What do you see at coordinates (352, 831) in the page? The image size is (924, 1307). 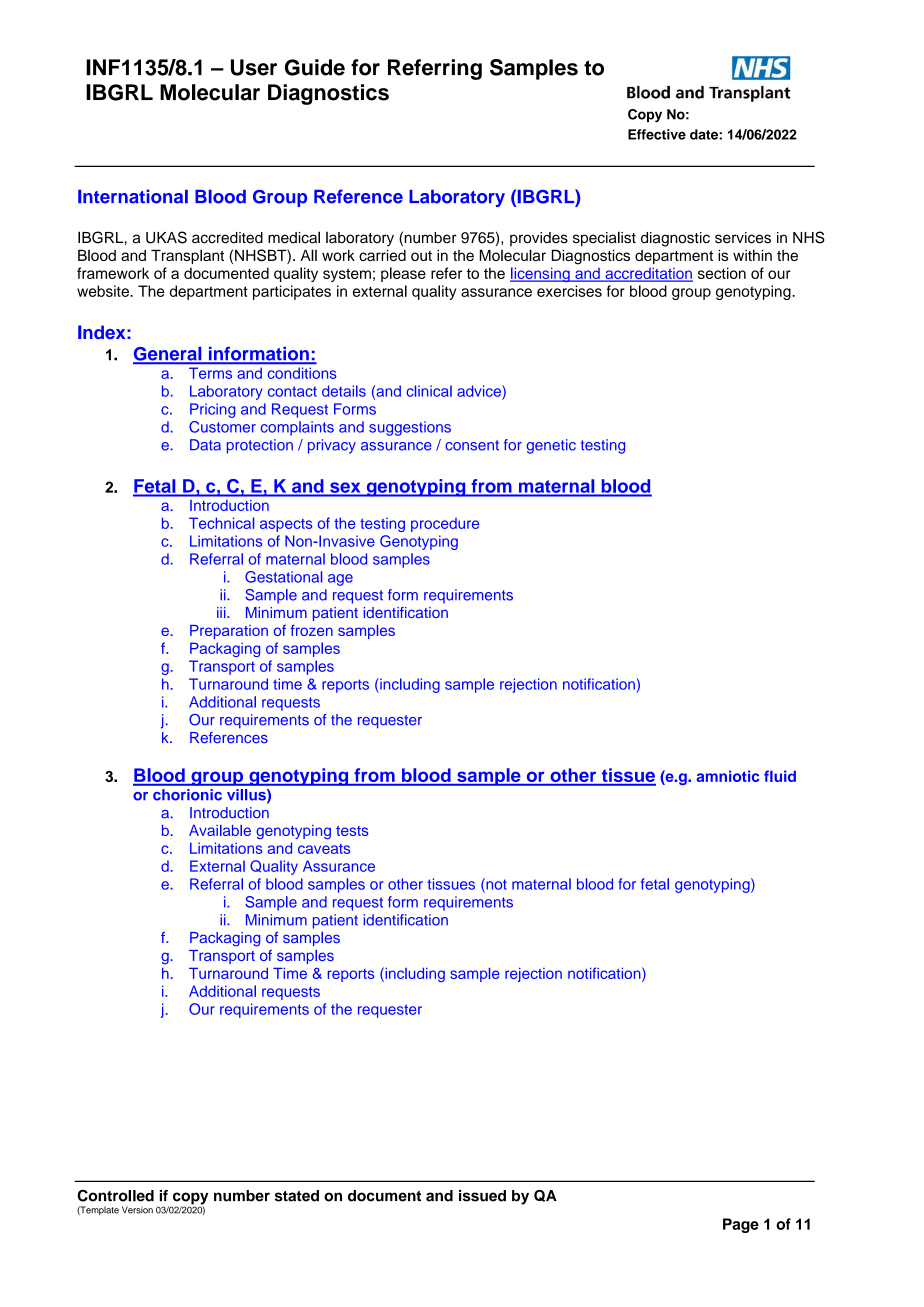 I see `tests` at bounding box center [352, 831].
